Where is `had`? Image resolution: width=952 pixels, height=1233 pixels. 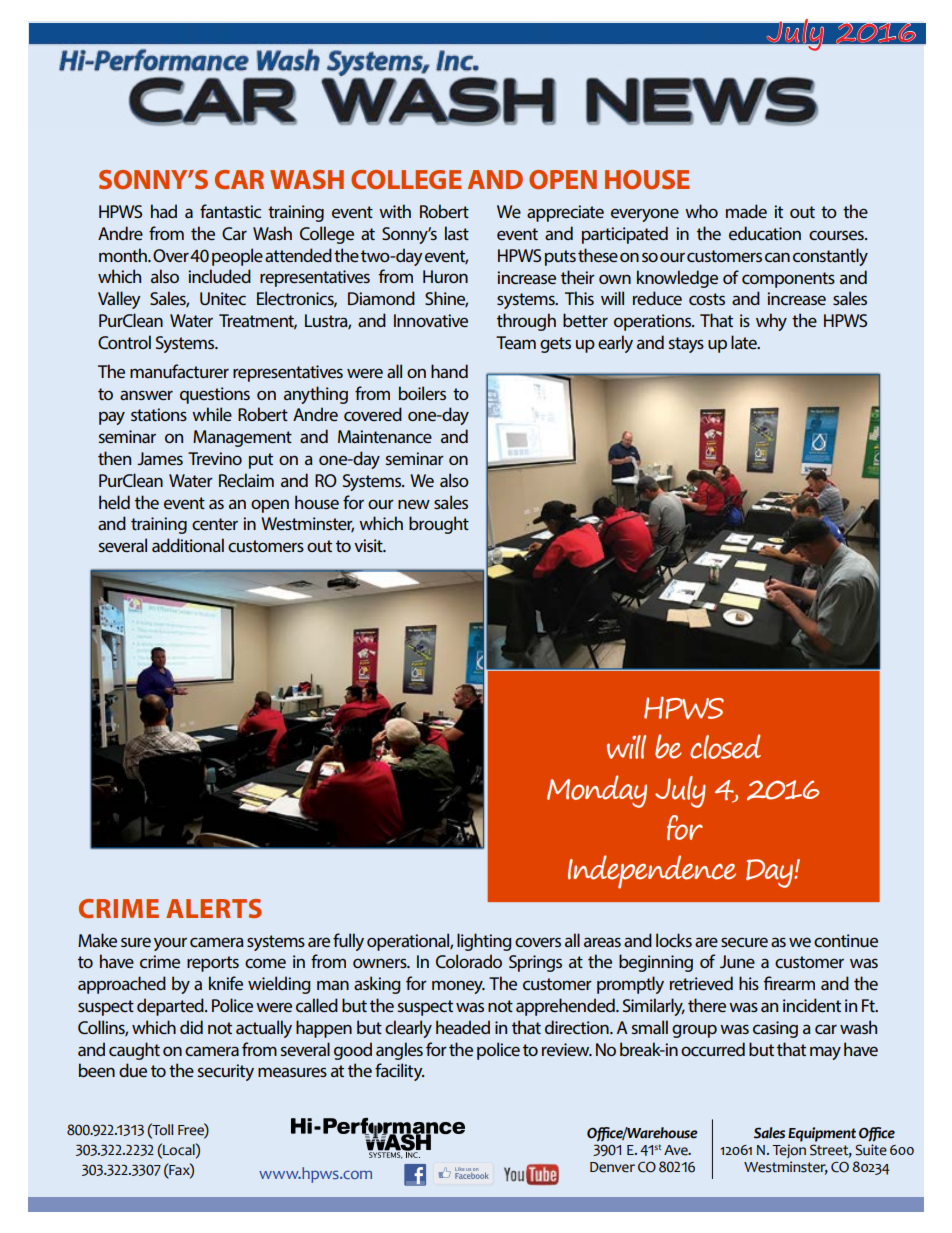
had is located at coordinates (164, 211).
